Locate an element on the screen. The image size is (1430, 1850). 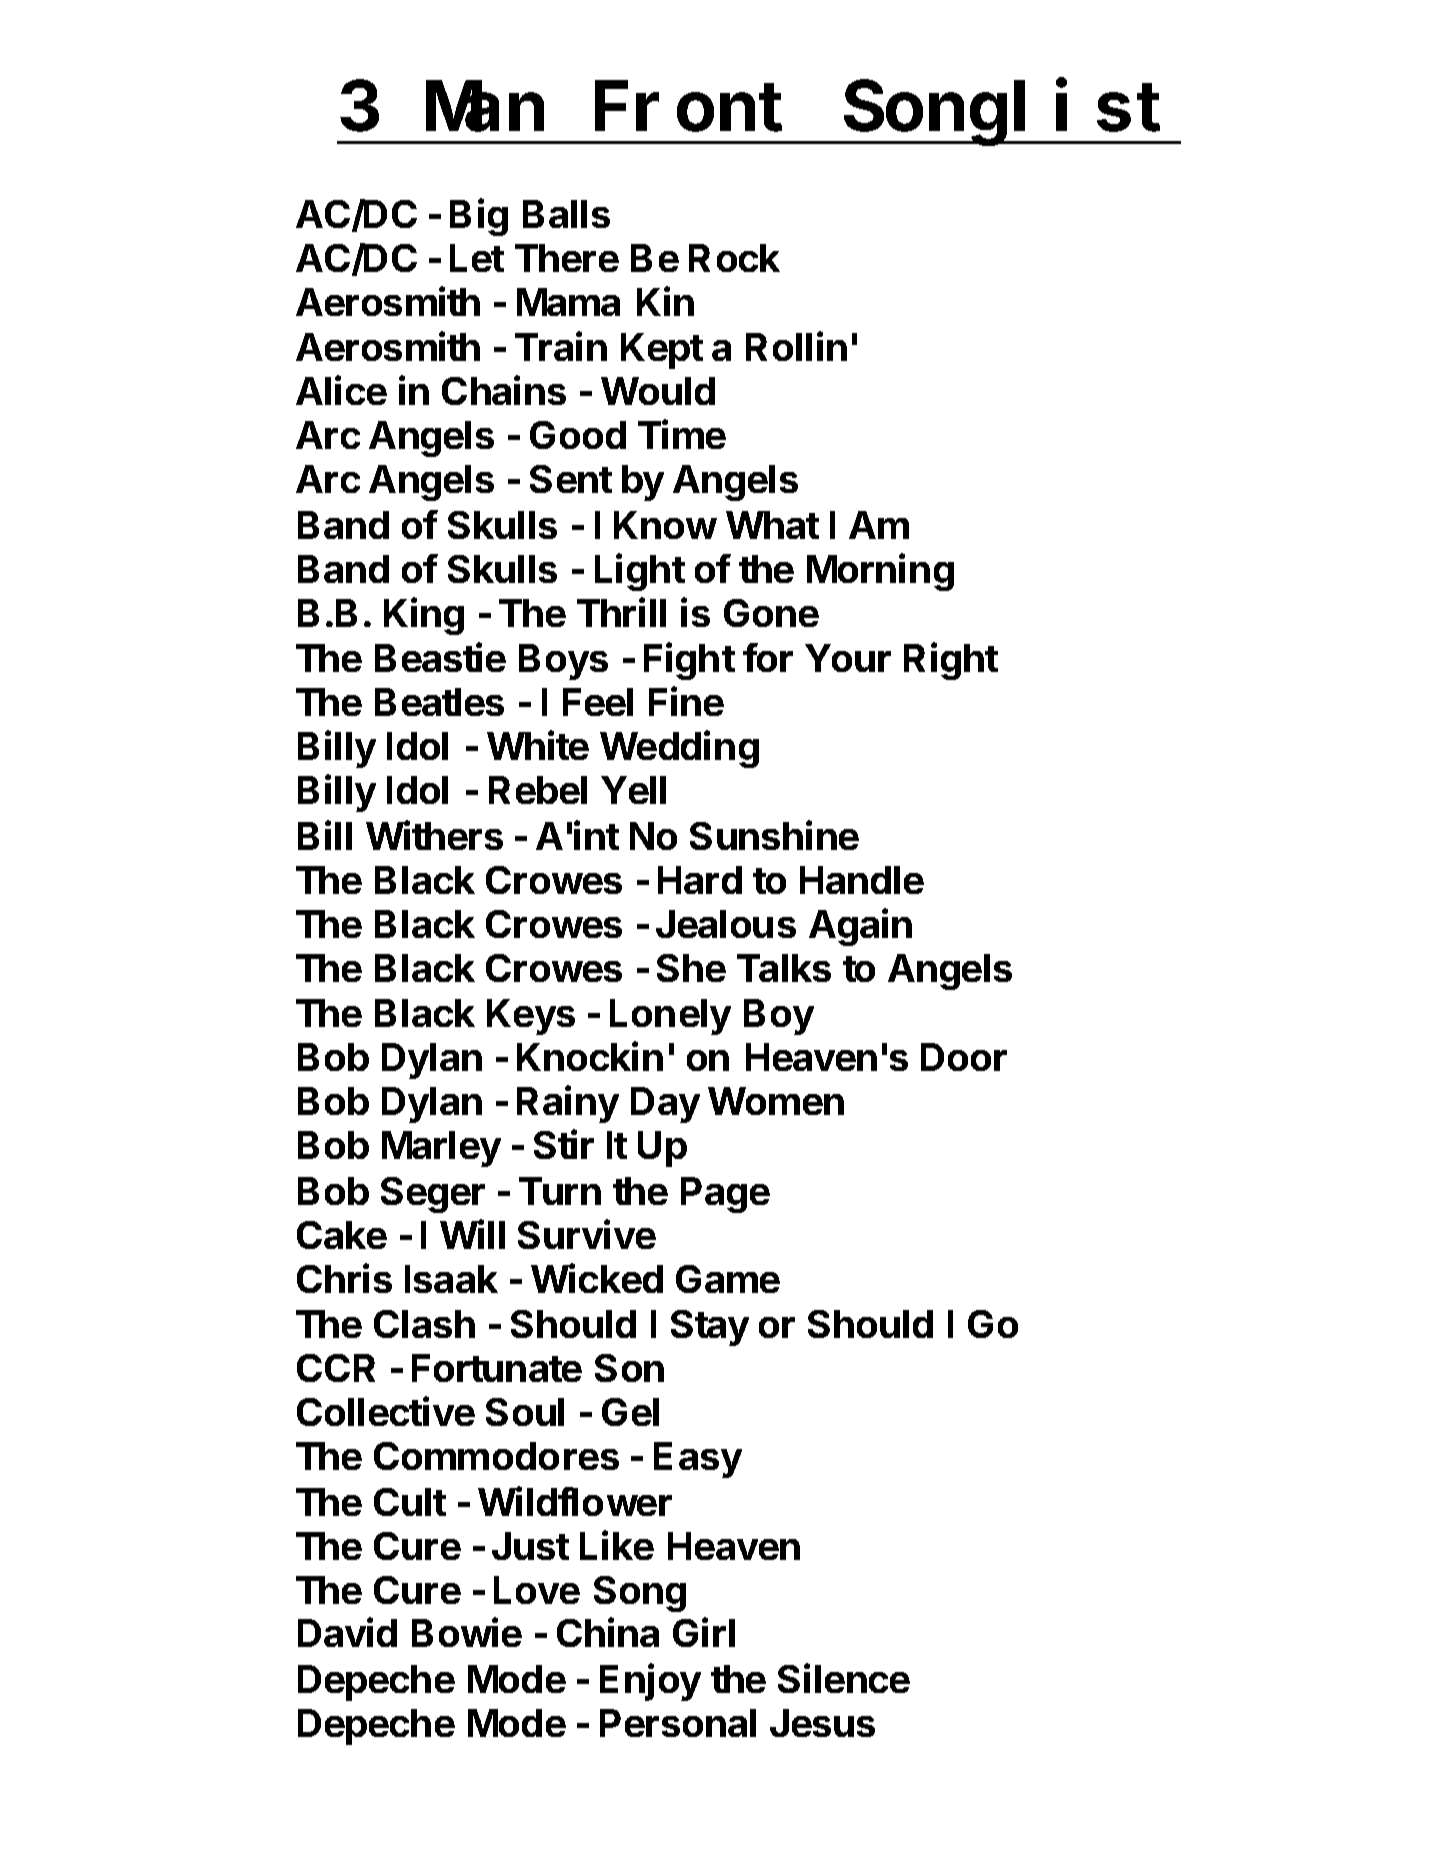
Rollin is located at coordinates (796, 346).
